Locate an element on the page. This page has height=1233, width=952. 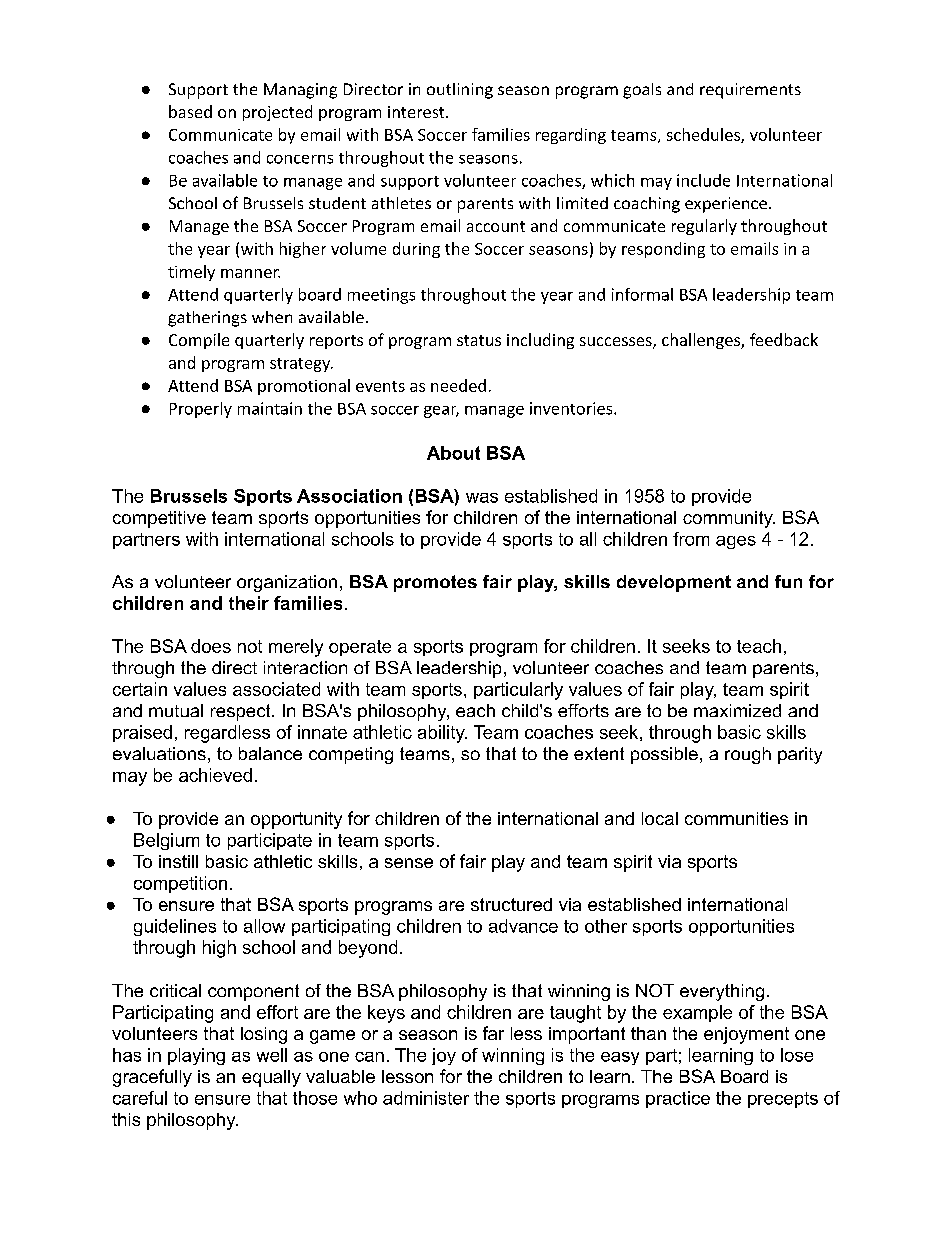
schedules is located at coordinates (704, 135).
